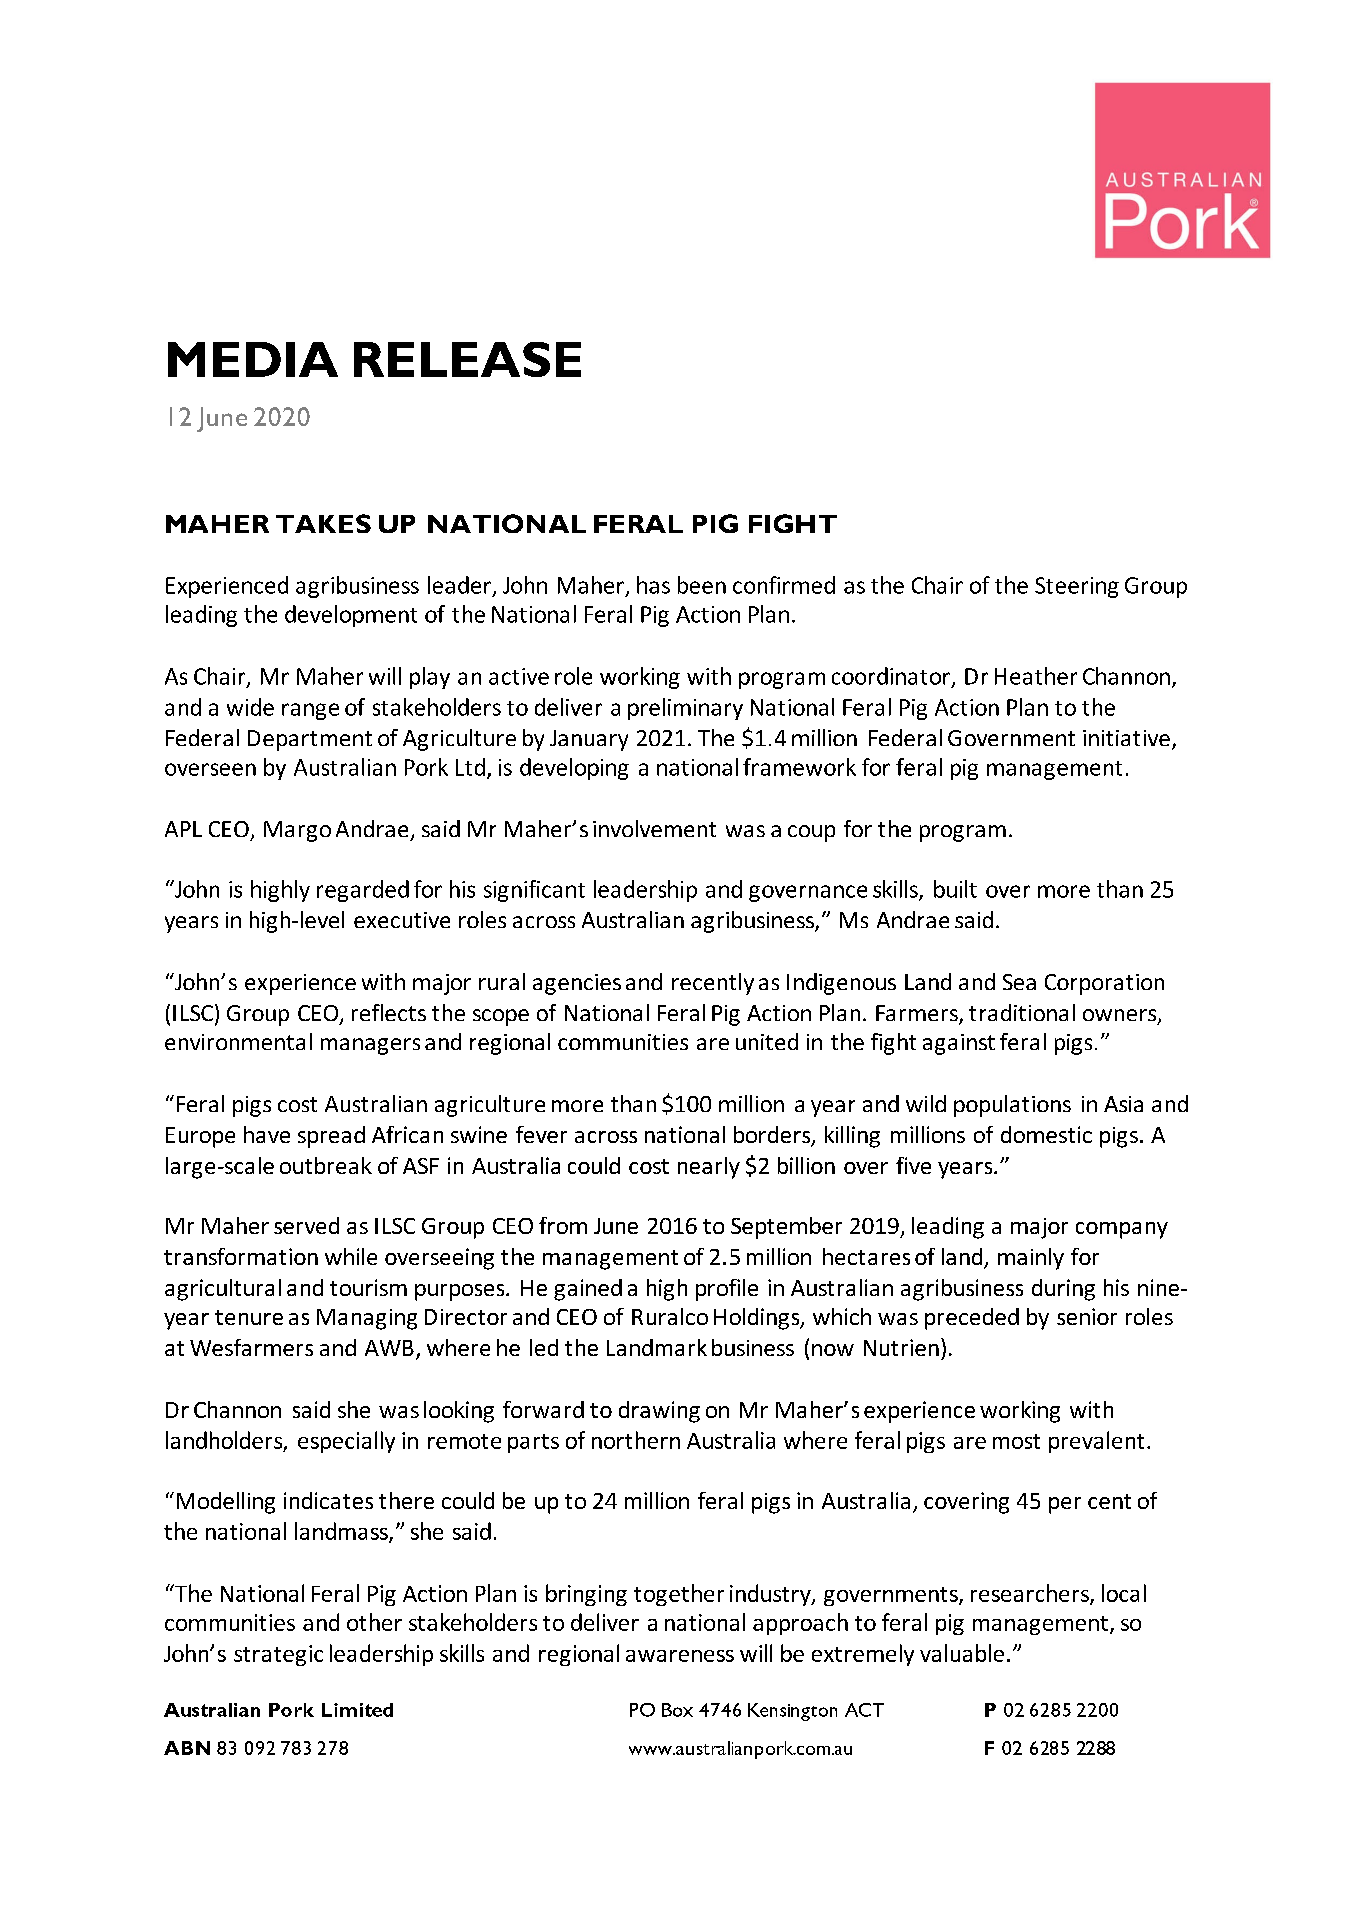 Image resolution: width=1355 pixels, height=1915 pixels. What do you see at coordinates (677, 1710) in the image?
I see `Box` at bounding box center [677, 1710].
